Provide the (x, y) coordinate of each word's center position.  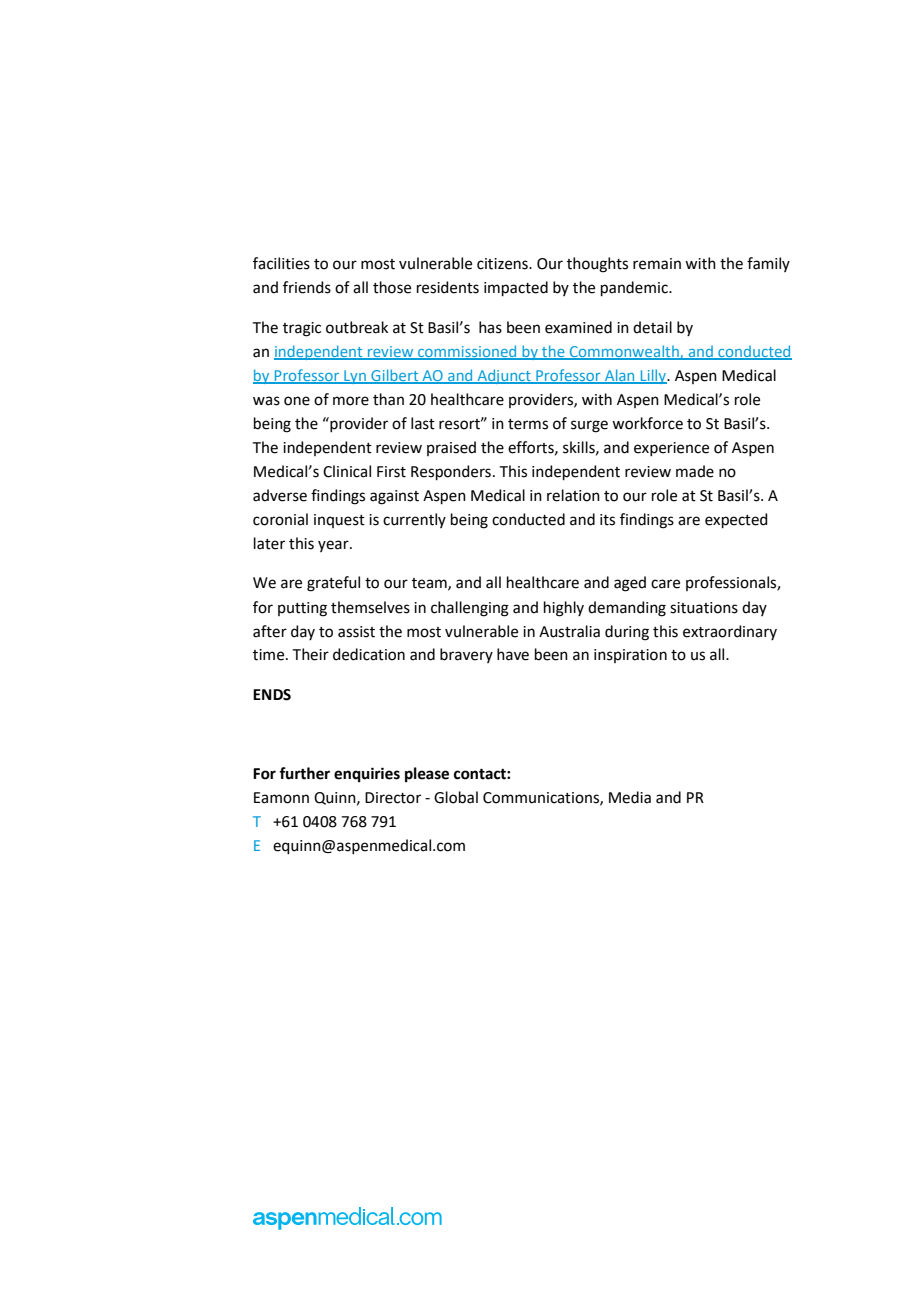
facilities (281, 263)
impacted (516, 288)
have (513, 654)
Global (456, 797)
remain (657, 264)
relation (573, 495)
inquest (339, 521)
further (304, 773)
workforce (647, 423)
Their (311, 654)
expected (736, 520)
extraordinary (730, 632)
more (351, 401)
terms (528, 424)
